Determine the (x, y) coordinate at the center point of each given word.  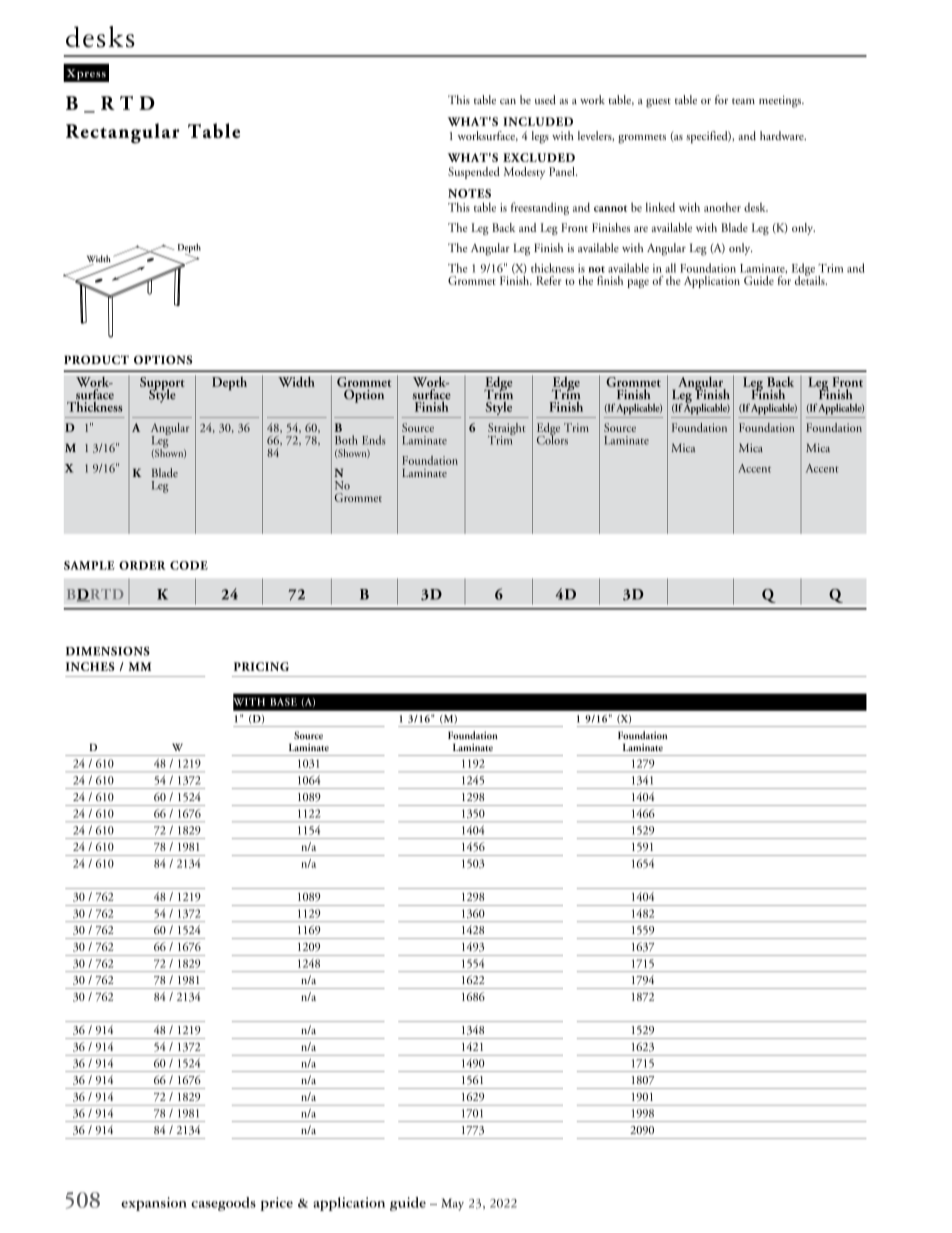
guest (658, 103)
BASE (283, 702)
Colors (552, 439)
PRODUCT (96, 359)
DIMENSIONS (108, 651)
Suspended (474, 173)
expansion (154, 1204)
